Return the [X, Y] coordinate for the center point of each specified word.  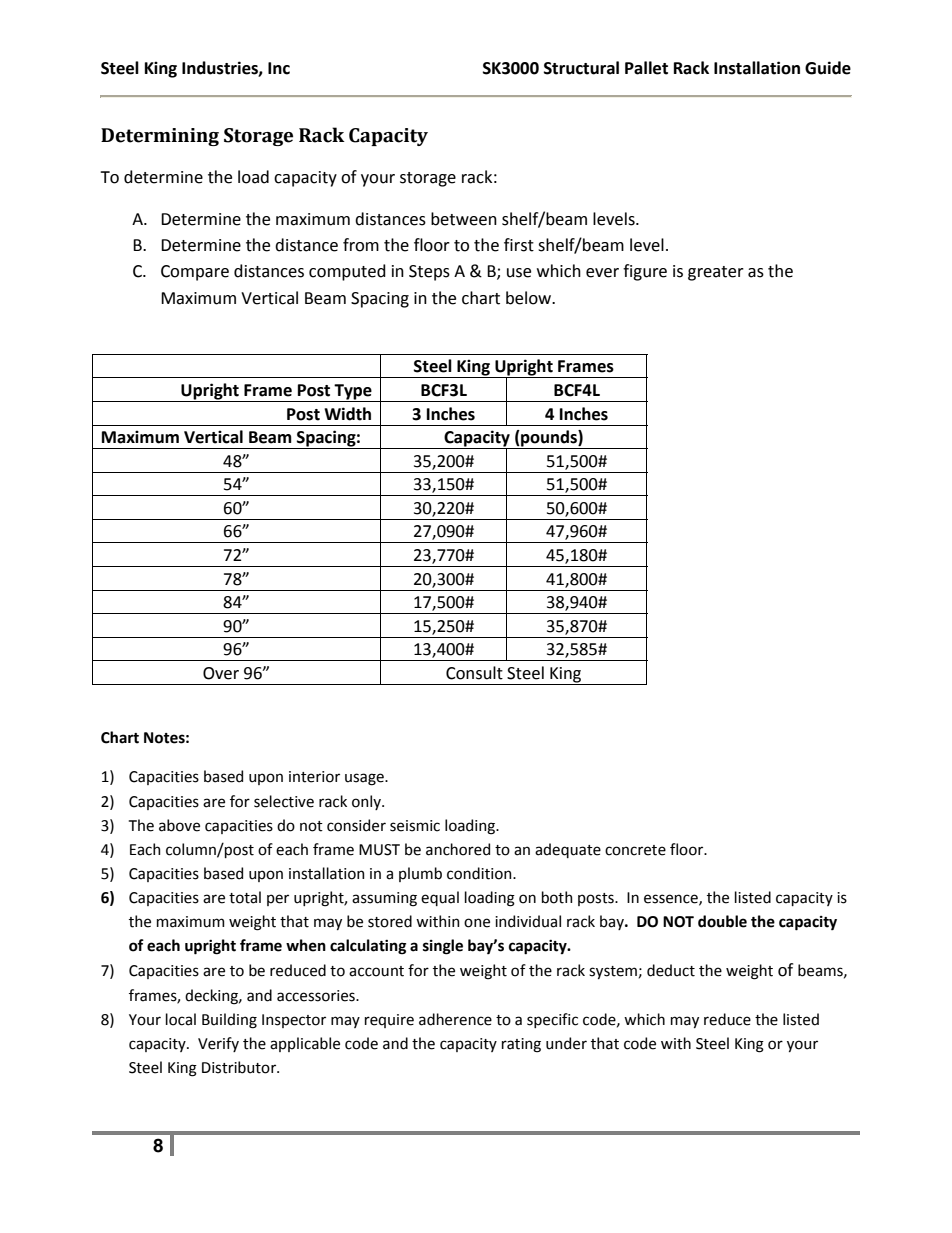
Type [353, 393]
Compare [195, 273]
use [519, 273]
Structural [581, 68]
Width [347, 414]
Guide [828, 68]
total [245, 897]
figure [645, 272]
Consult [474, 673]
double [722, 921]
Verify [218, 1044]
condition [480, 873]
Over [221, 673]
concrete [635, 850]
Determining [160, 137]
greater [716, 273]
